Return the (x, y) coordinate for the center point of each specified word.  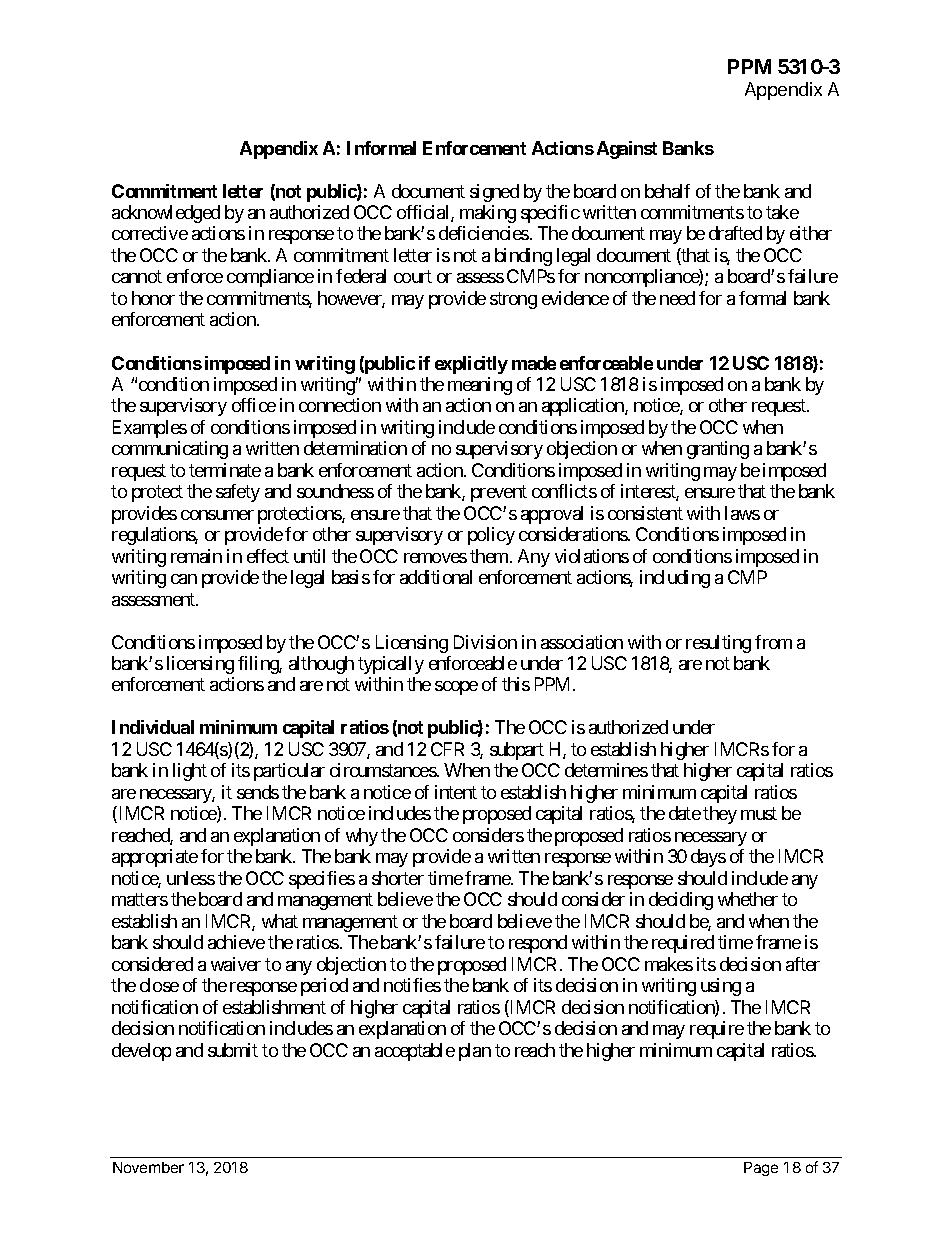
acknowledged (166, 214)
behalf (667, 191)
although (321, 665)
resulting (718, 644)
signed (494, 193)
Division (485, 642)
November (148, 1167)
